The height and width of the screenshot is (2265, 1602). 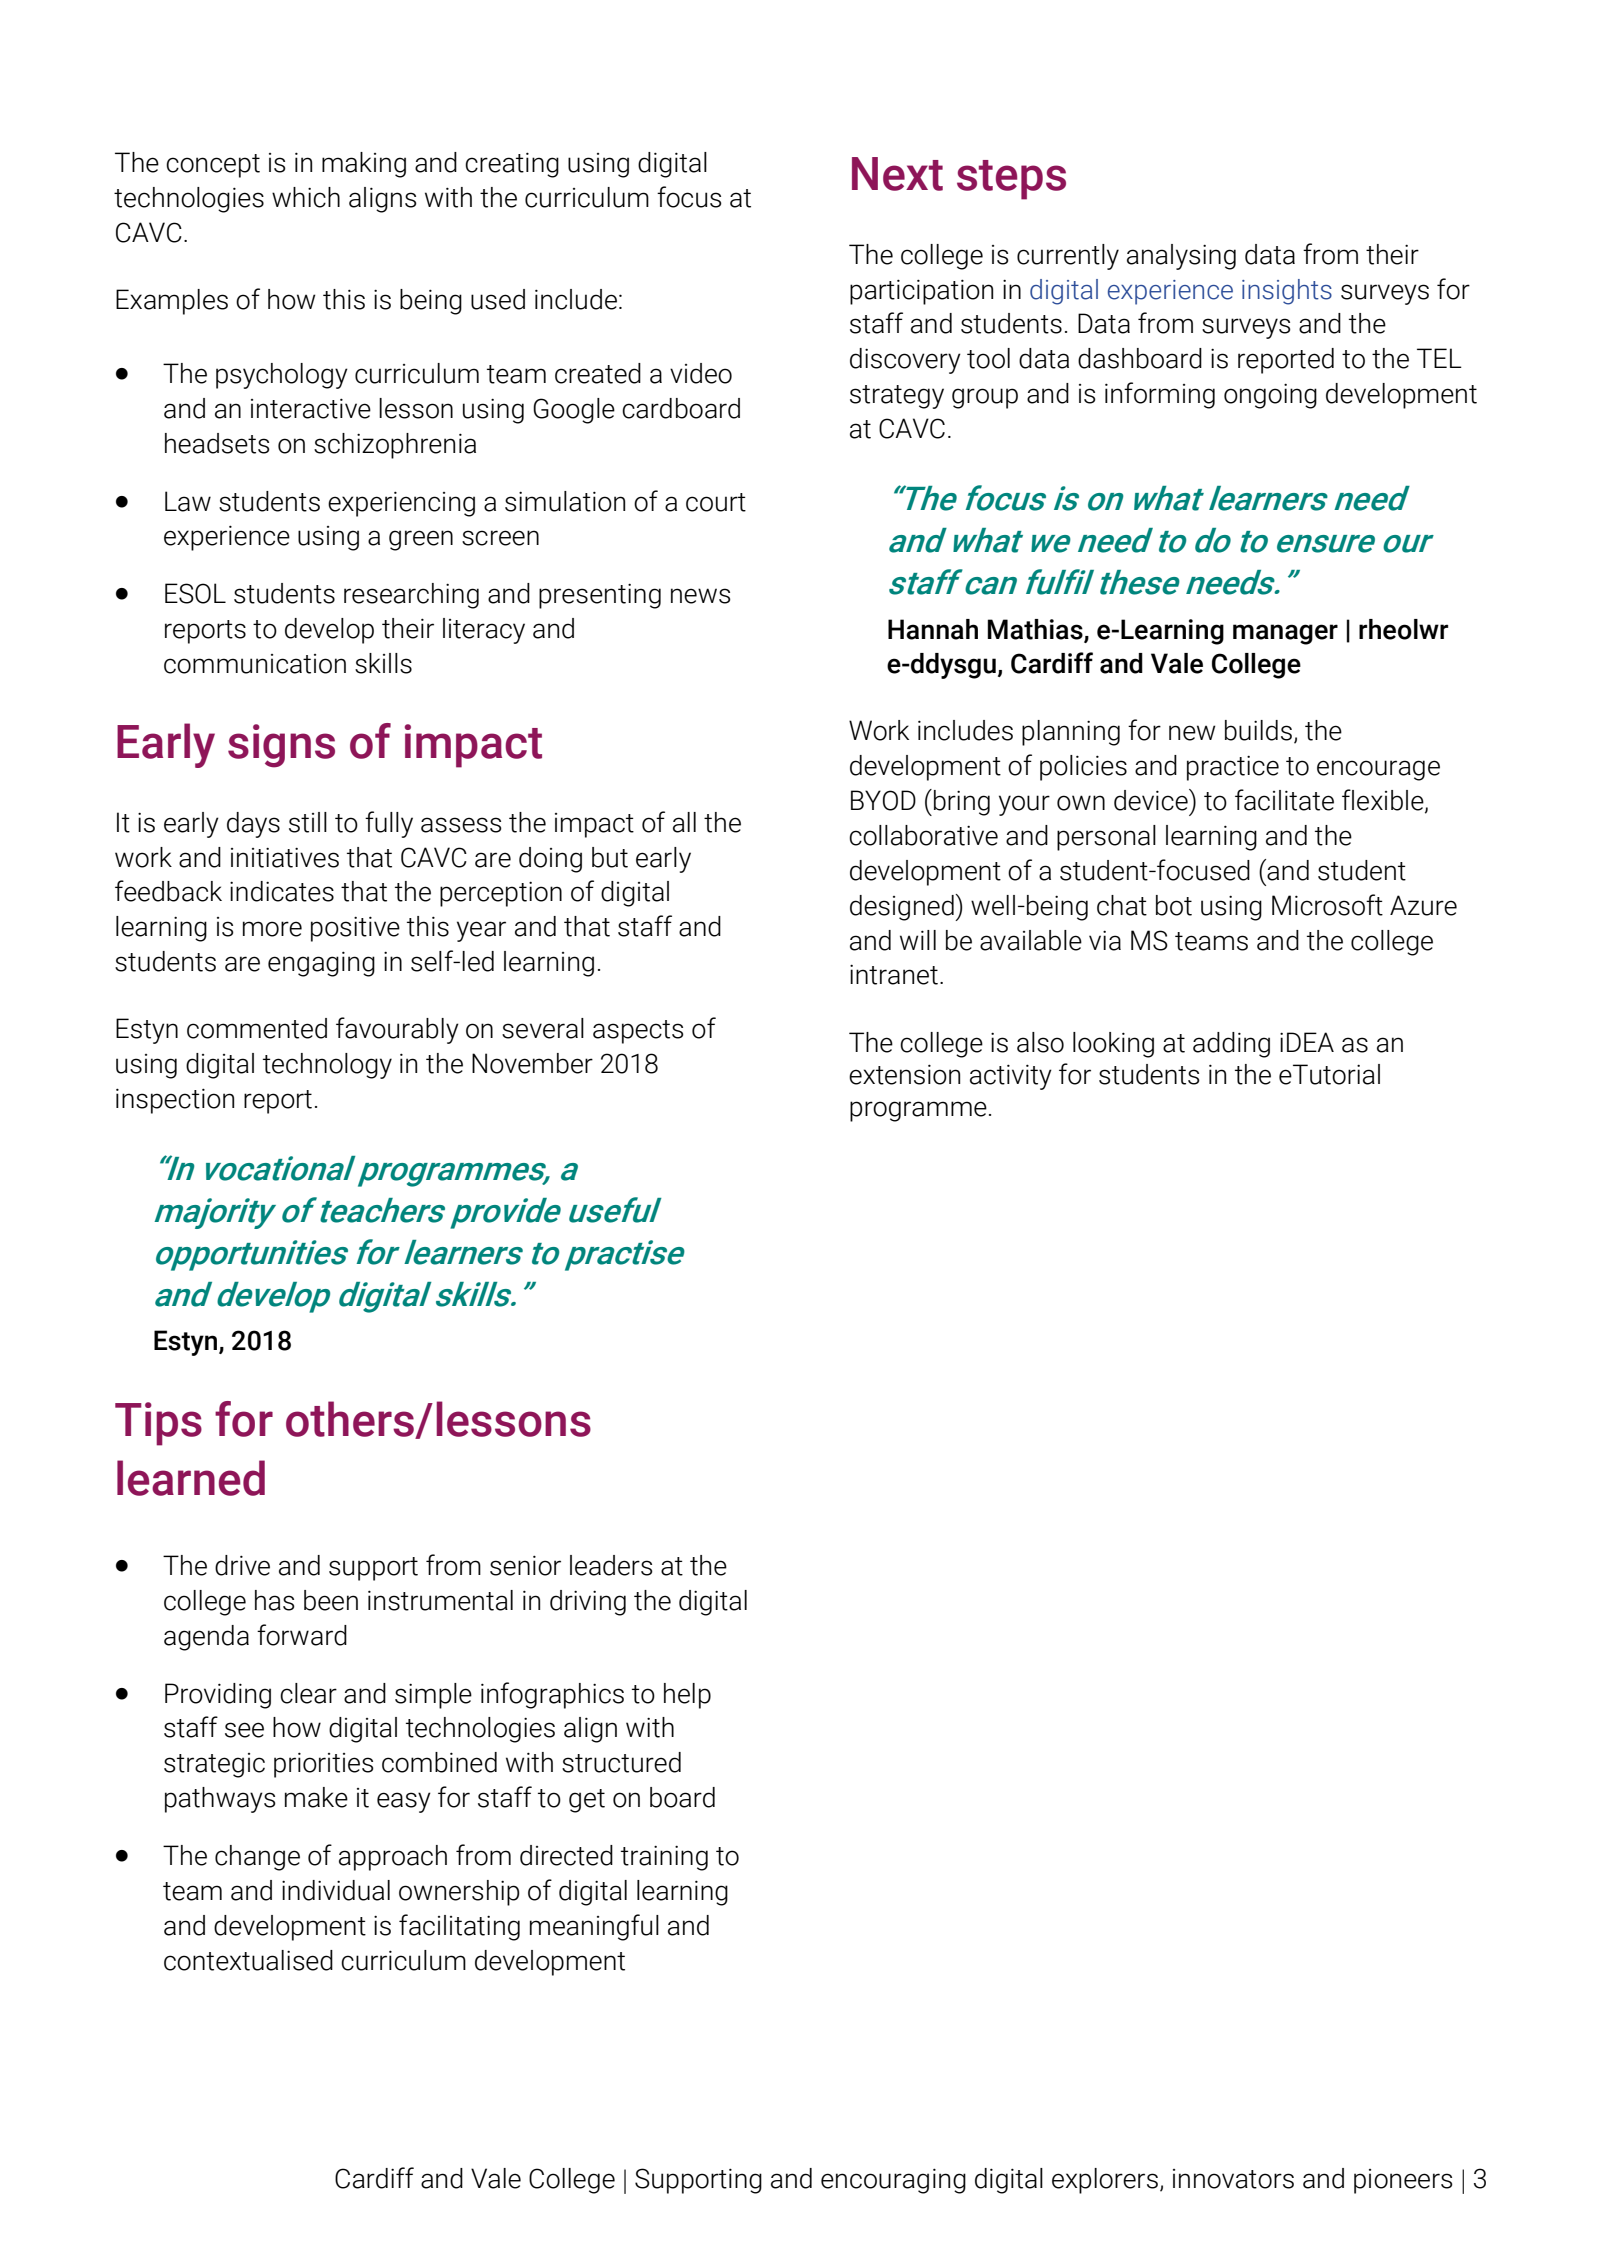 I want to click on facilitating, so click(x=459, y=1927).
